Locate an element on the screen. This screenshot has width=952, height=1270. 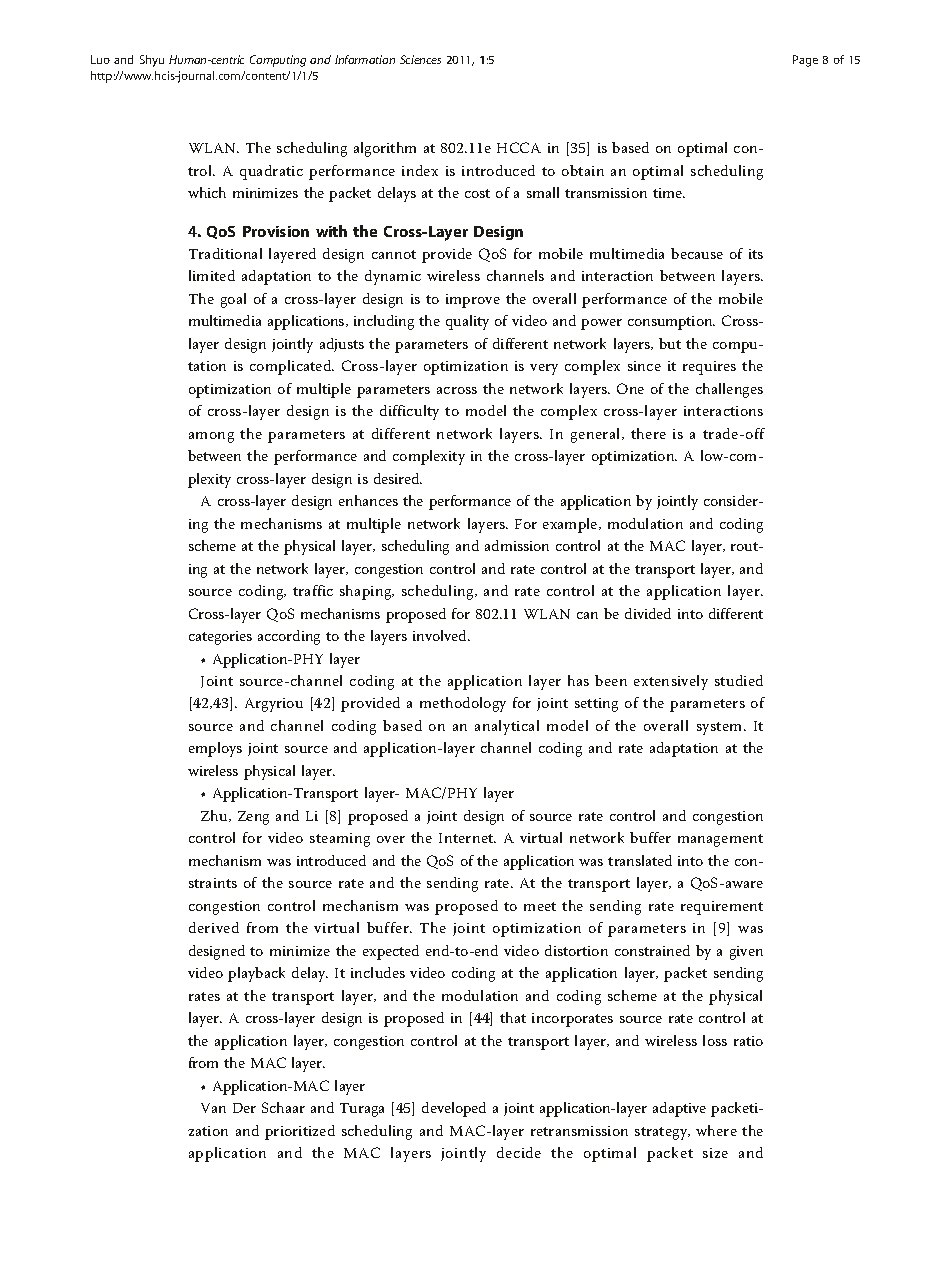
where is located at coordinates (716, 1130).
